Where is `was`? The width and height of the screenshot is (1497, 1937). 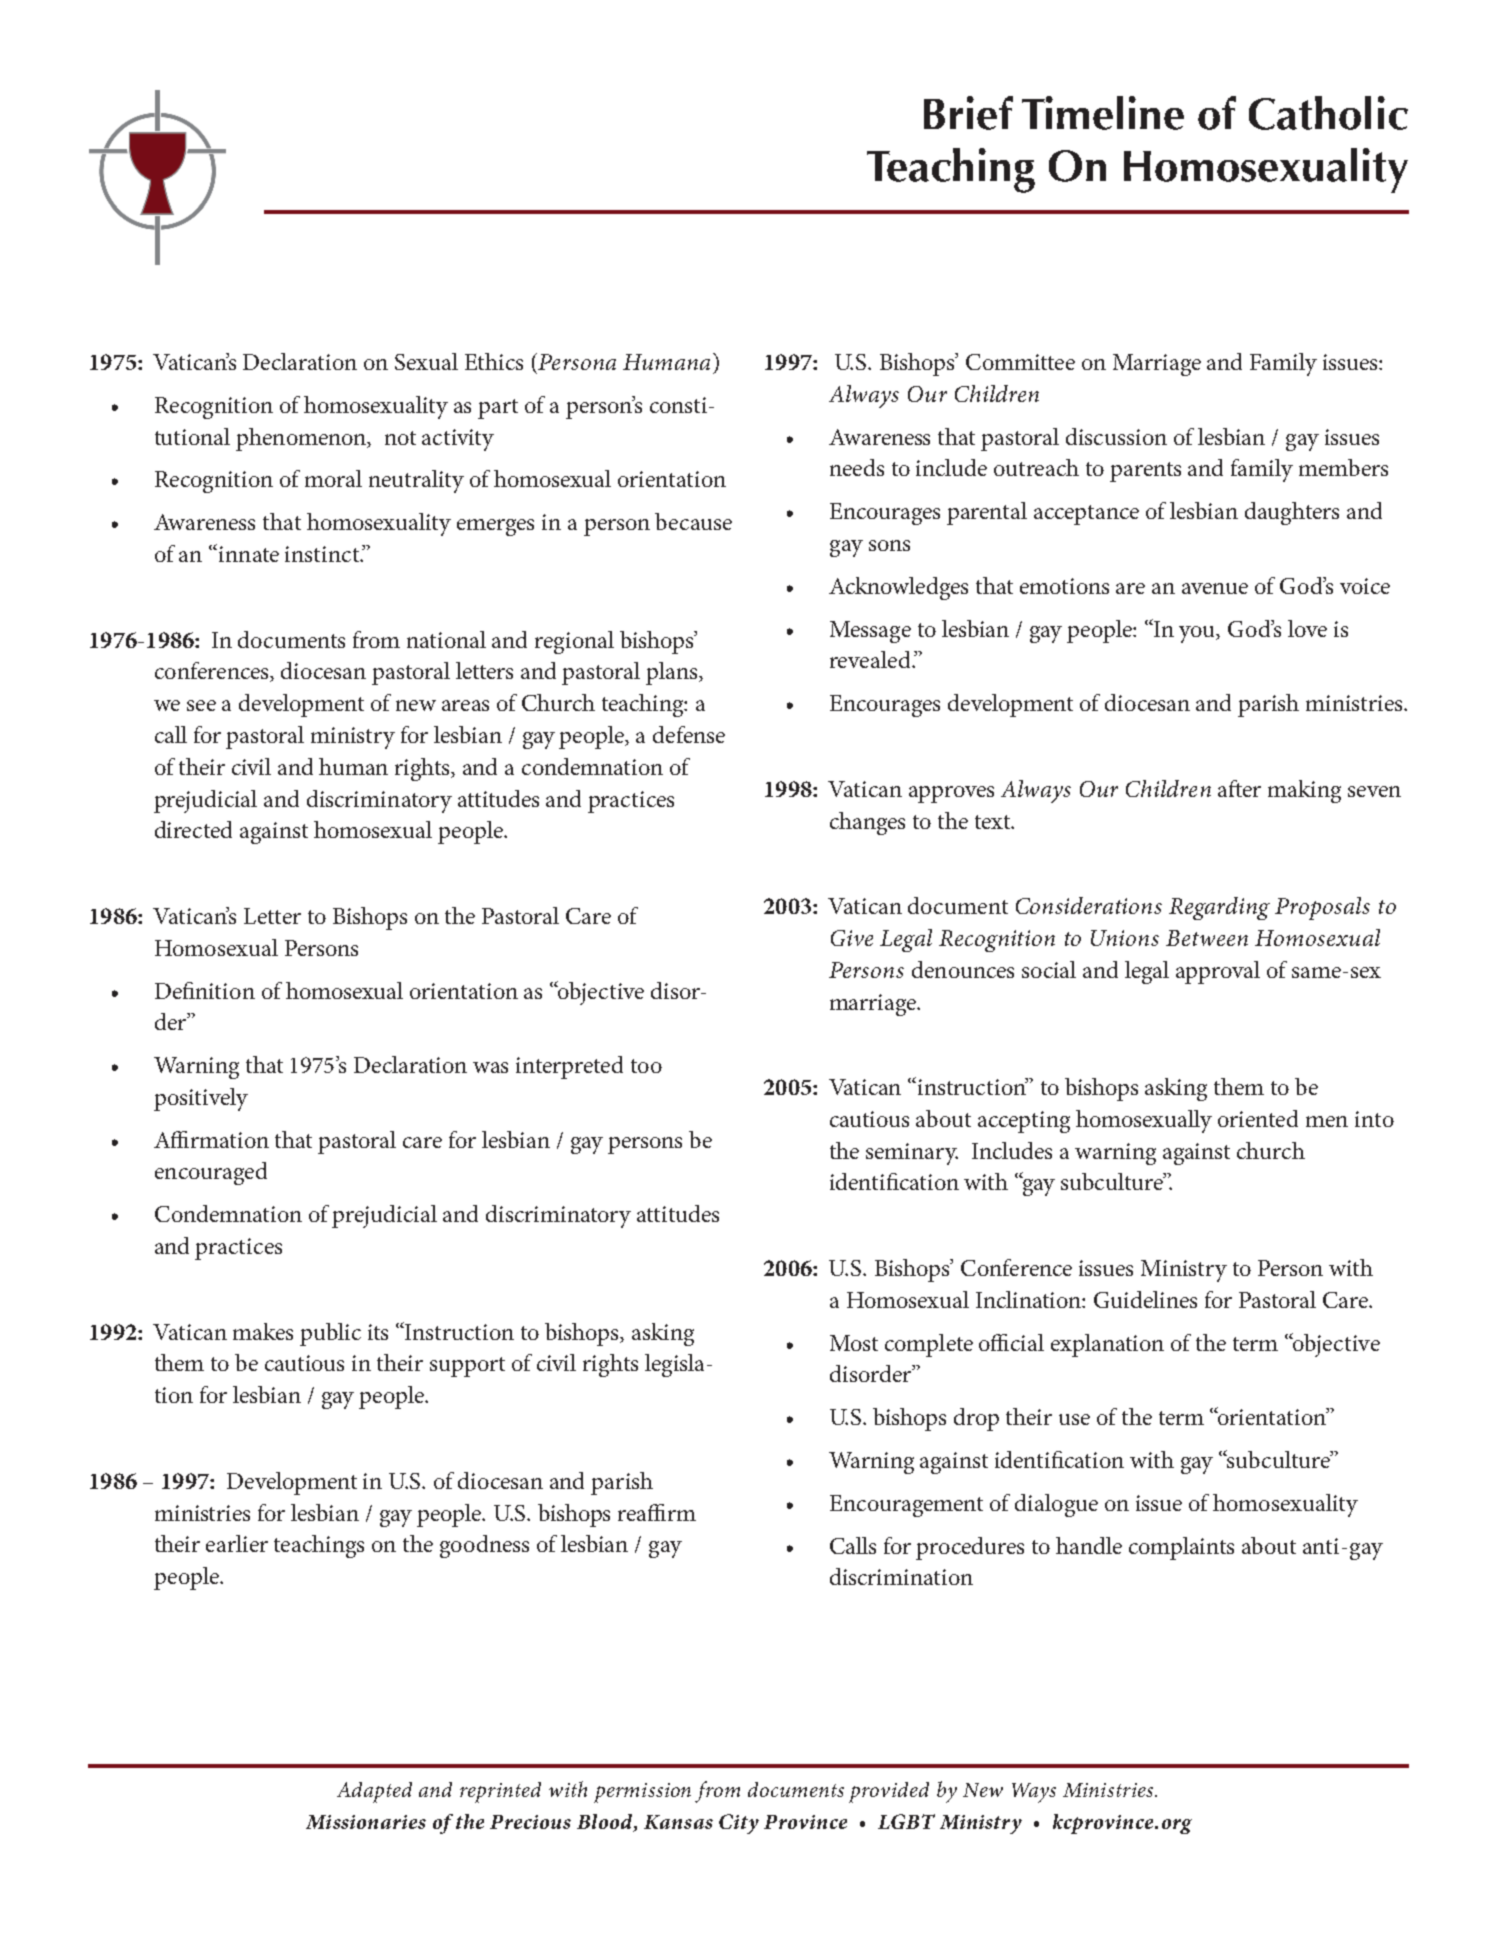
was is located at coordinates (490, 1067).
